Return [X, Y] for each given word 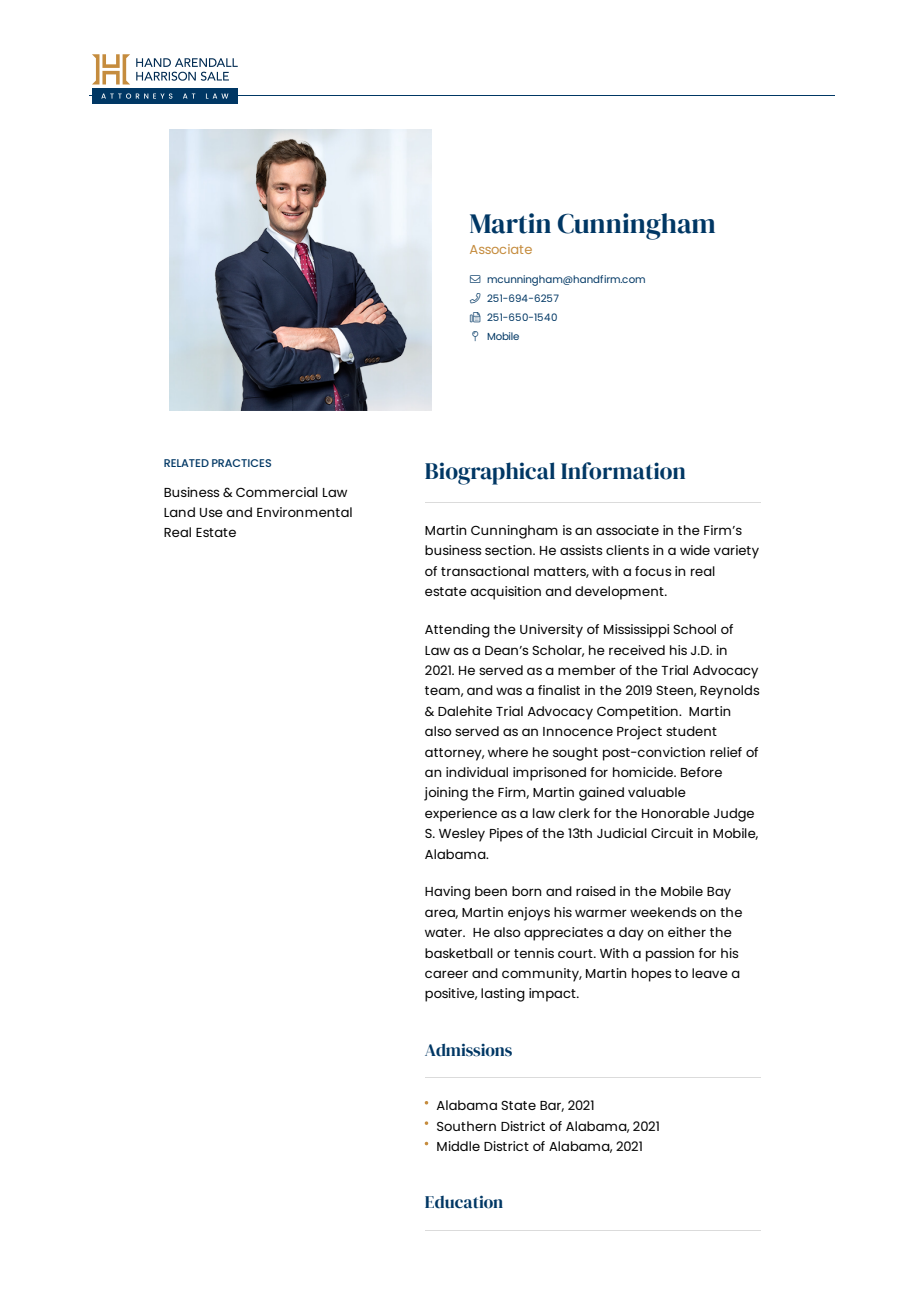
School [694, 629]
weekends [663, 912]
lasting [503, 995]
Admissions [468, 1050]
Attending [457, 631]
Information [623, 471]
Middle [458, 1146]
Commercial [277, 492]
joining [446, 794]
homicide [644, 772]
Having [447, 893]
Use [211, 512]
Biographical [490, 473]
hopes [651, 975]
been [491, 891]
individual [477, 772]
